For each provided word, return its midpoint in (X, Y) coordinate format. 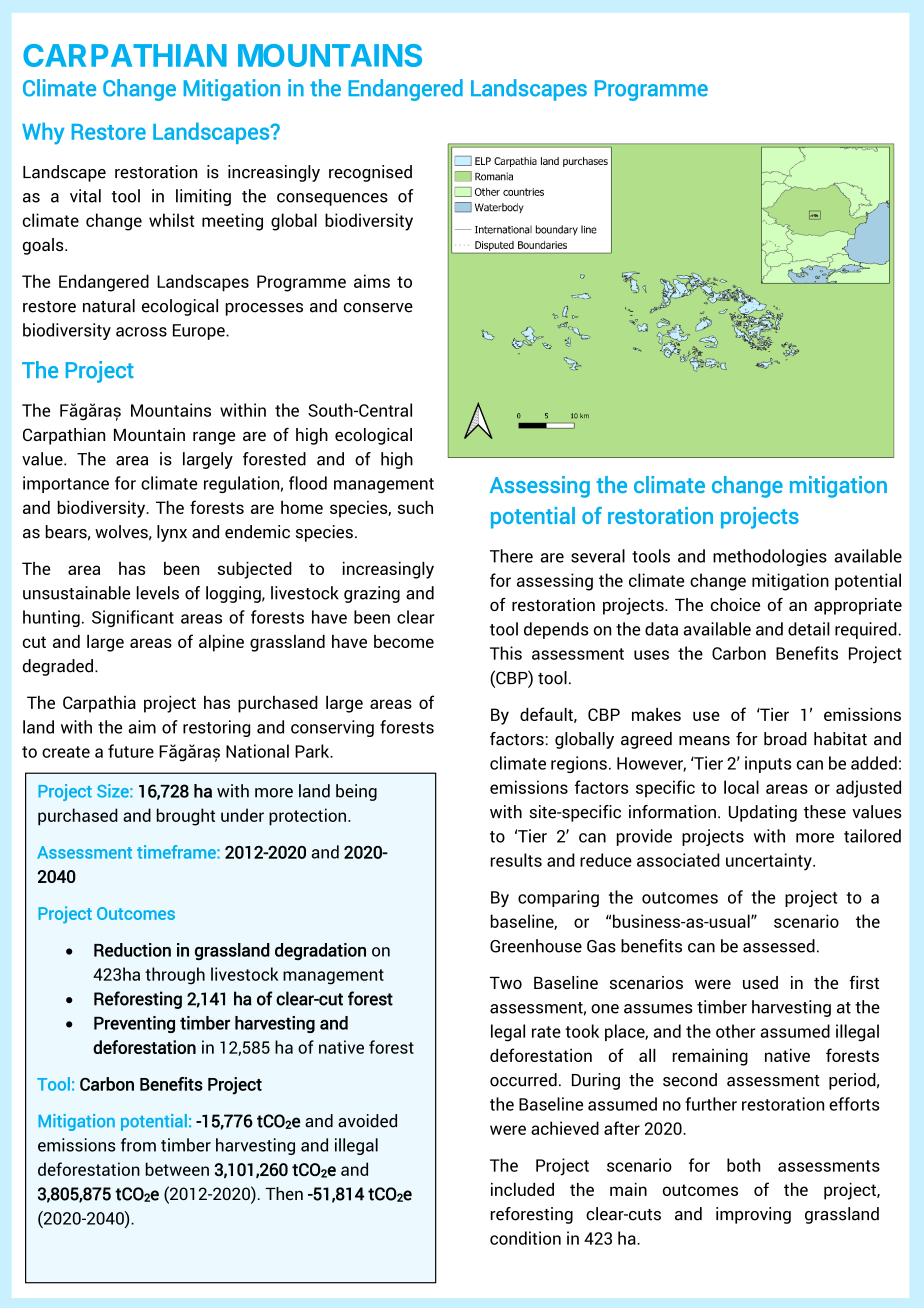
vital (85, 196)
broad (785, 739)
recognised (370, 173)
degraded (58, 667)
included (522, 1189)
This (506, 653)
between (177, 1169)
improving (753, 1215)
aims (372, 281)
